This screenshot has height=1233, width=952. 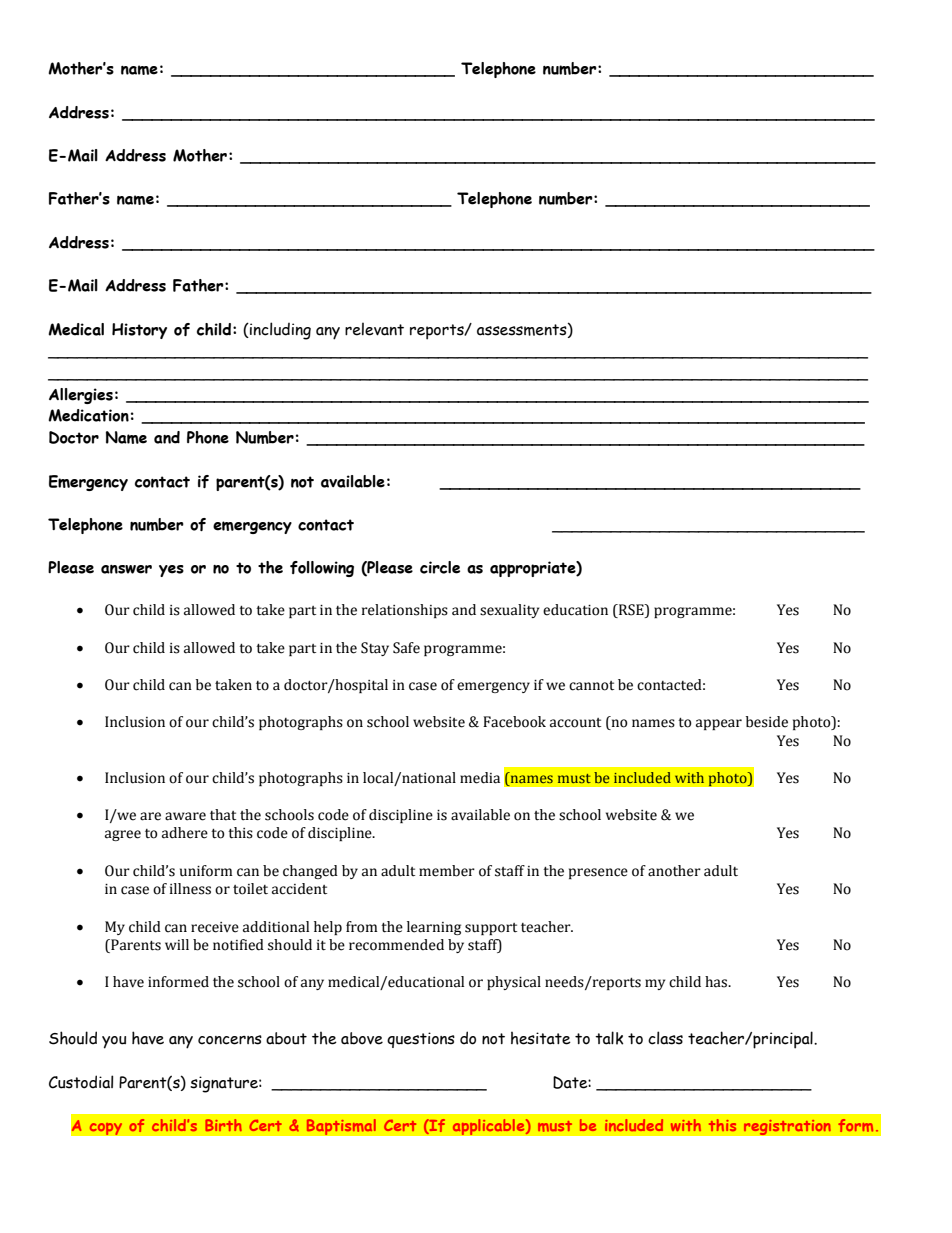 What do you see at coordinates (719, 724) in the screenshot?
I see `appear` at bounding box center [719, 724].
